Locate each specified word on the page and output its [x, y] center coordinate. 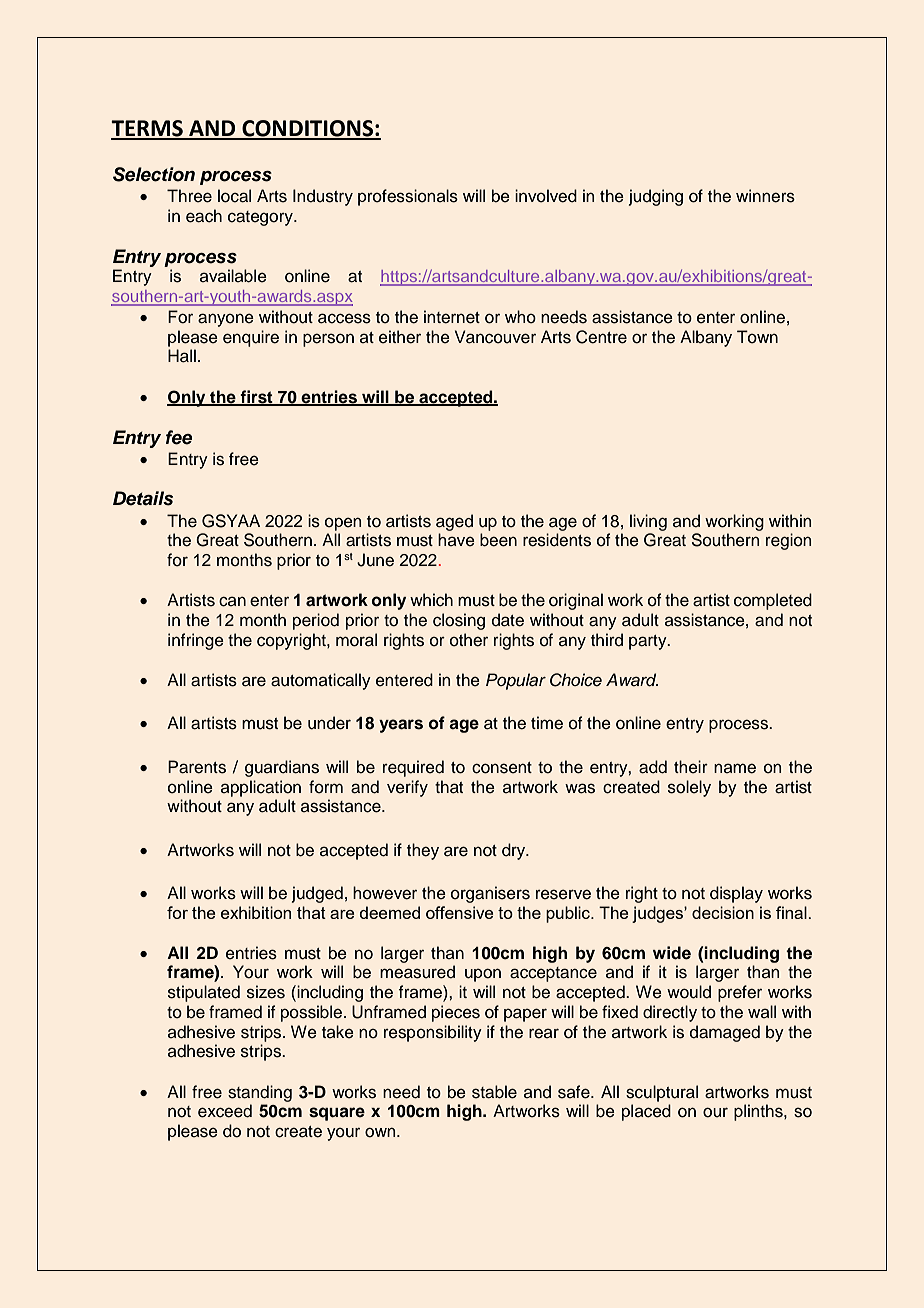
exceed [225, 1111]
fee [179, 437]
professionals [408, 197]
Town [757, 337]
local [234, 196]
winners [765, 196]
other [469, 640]
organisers [490, 894]
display [736, 894]
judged [317, 894]
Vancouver [495, 337]
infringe [196, 641]
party [649, 642]
